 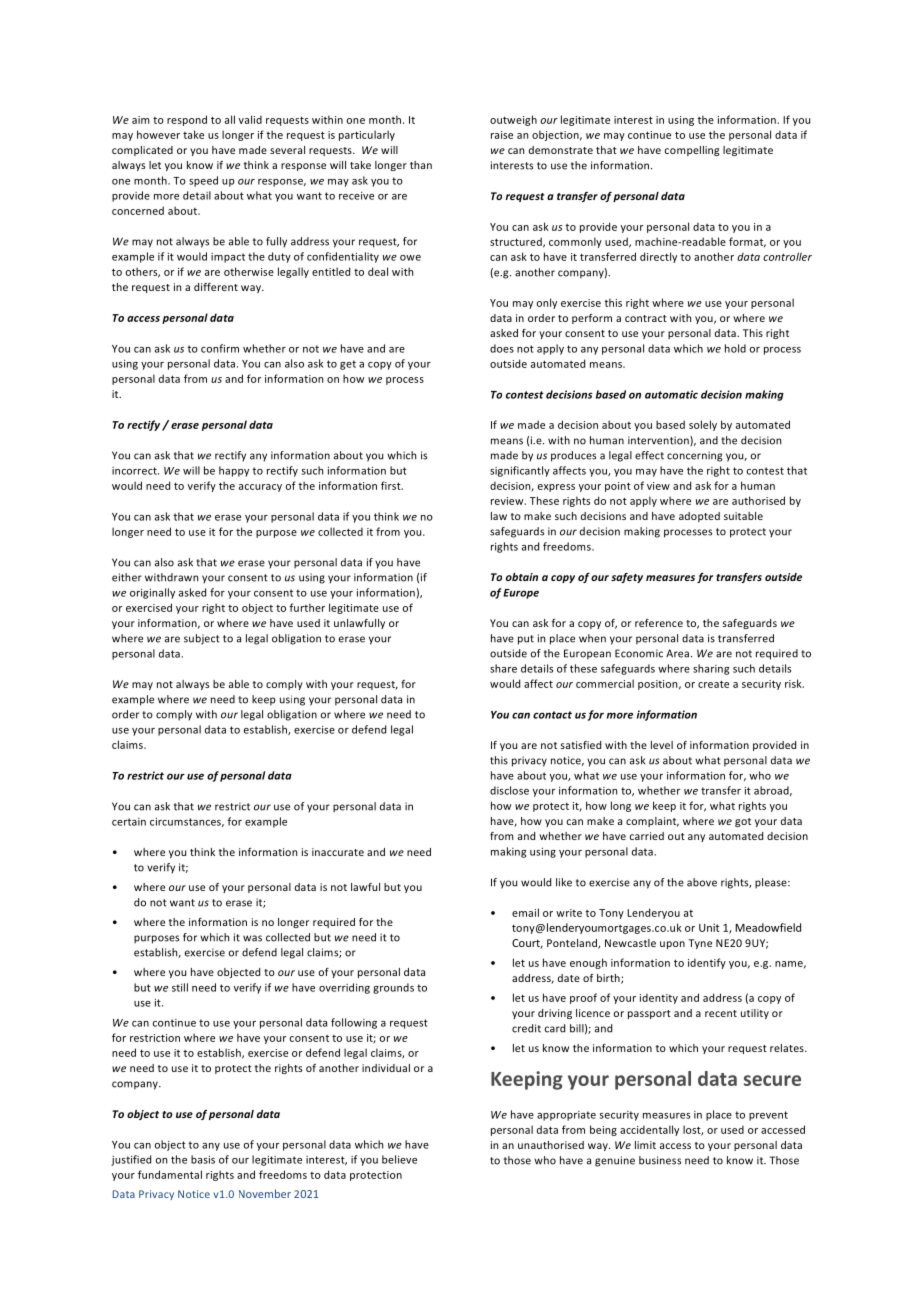 What do you see at coordinates (692, 151) in the screenshot?
I see `compelling` at bounding box center [692, 151].
